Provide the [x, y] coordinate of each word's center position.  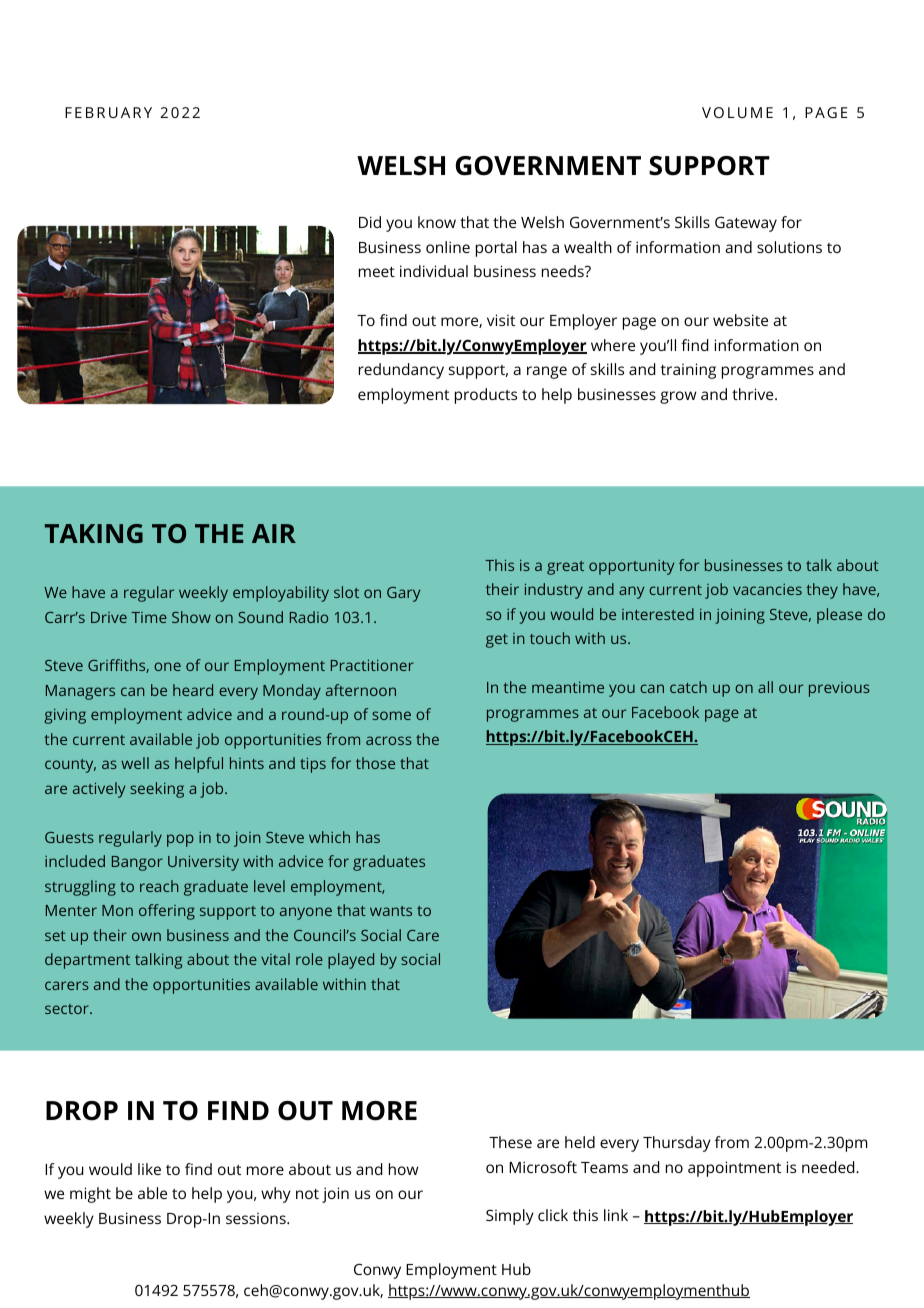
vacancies [767, 589]
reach [159, 886]
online [448, 247]
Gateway [746, 224]
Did [370, 222]
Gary [403, 594]
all [765, 687]
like [149, 1169]
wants [391, 911]
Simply [510, 1217]
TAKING [94, 533]
